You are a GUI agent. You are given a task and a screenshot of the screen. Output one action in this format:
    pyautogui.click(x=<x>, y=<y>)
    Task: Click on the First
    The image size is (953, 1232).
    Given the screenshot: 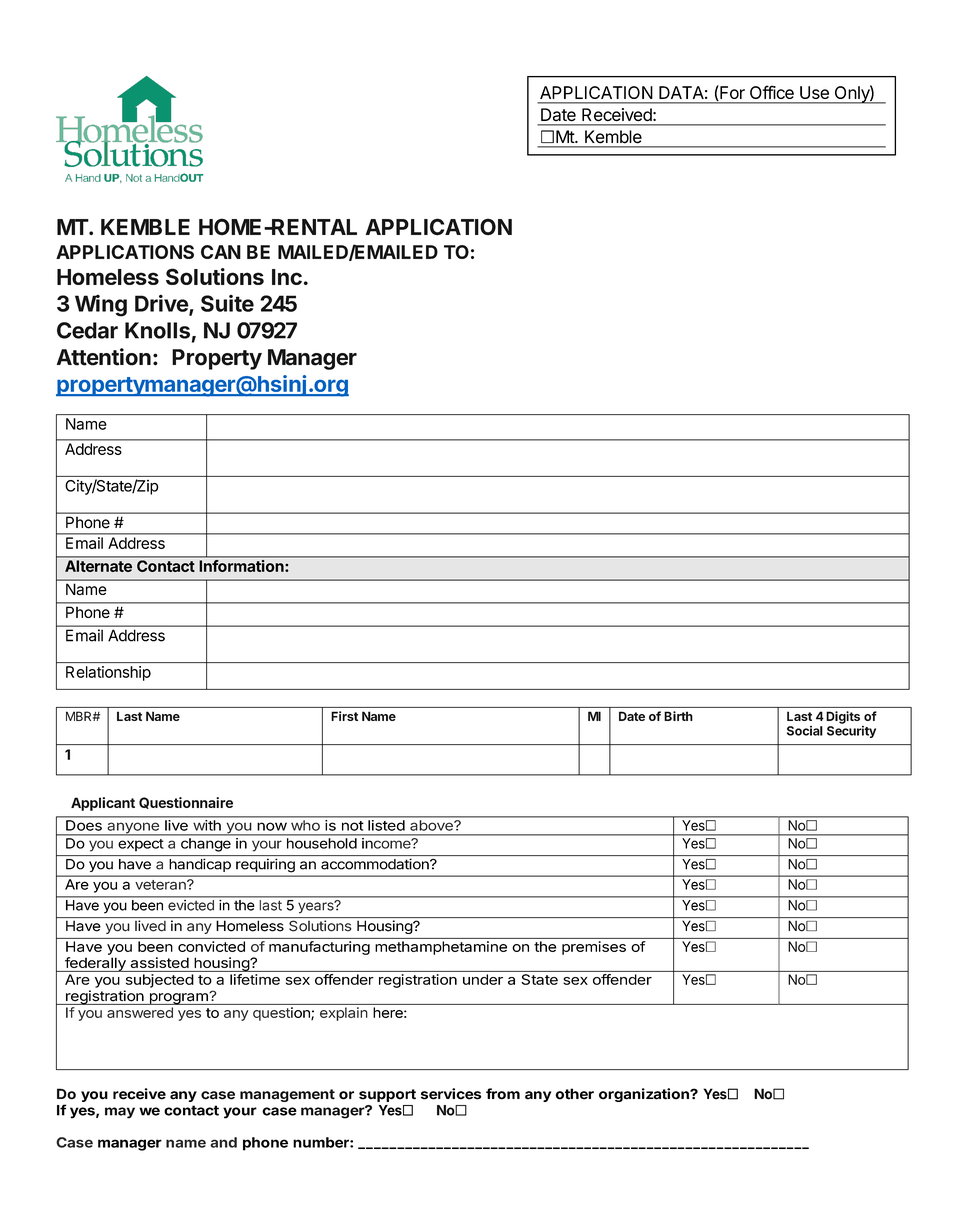 What is the action you would take?
    pyautogui.click(x=344, y=716)
